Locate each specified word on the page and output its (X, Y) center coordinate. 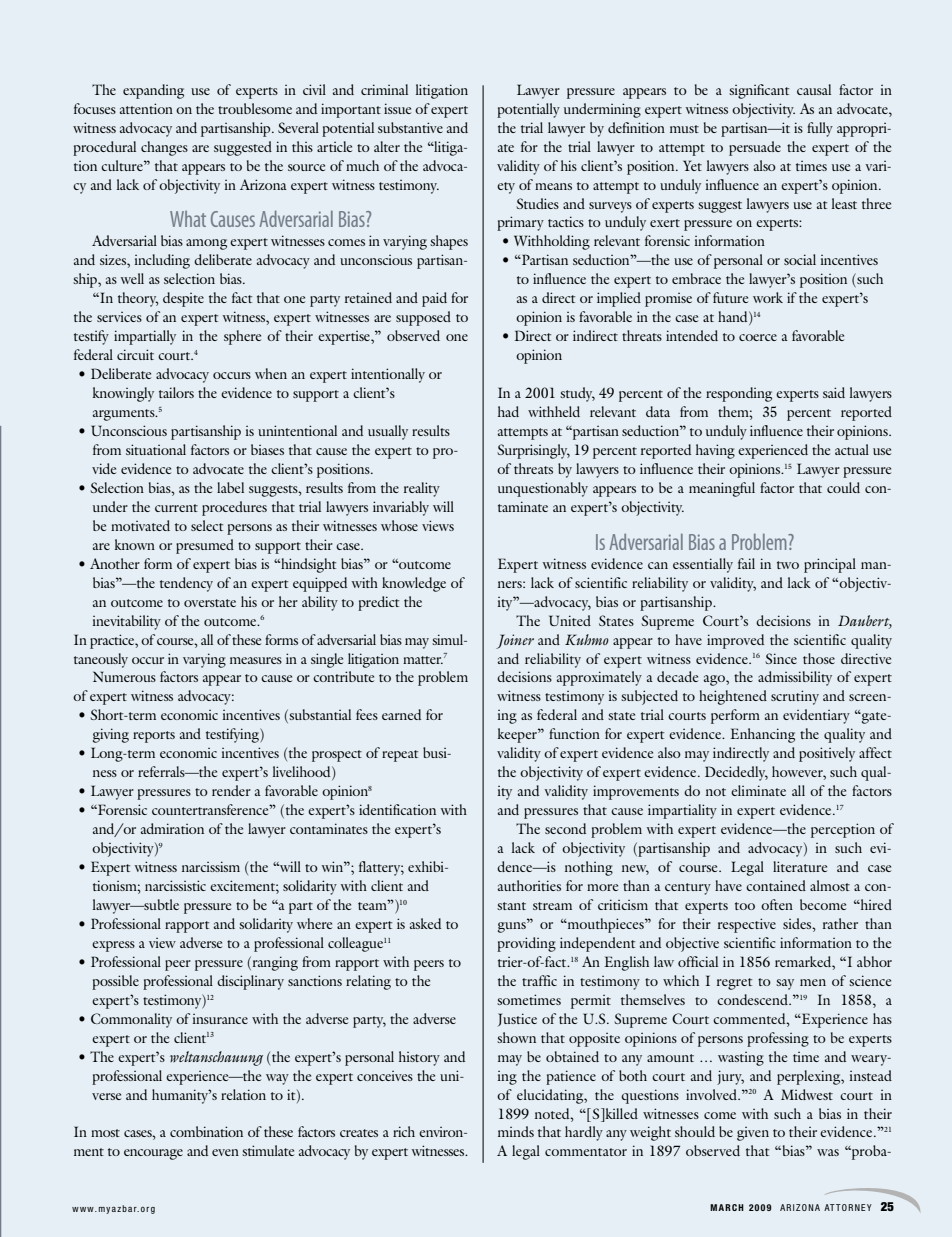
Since (781, 658)
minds (516, 1131)
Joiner (515, 641)
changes (164, 148)
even (225, 1152)
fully (820, 129)
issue (397, 108)
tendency (186, 584)
